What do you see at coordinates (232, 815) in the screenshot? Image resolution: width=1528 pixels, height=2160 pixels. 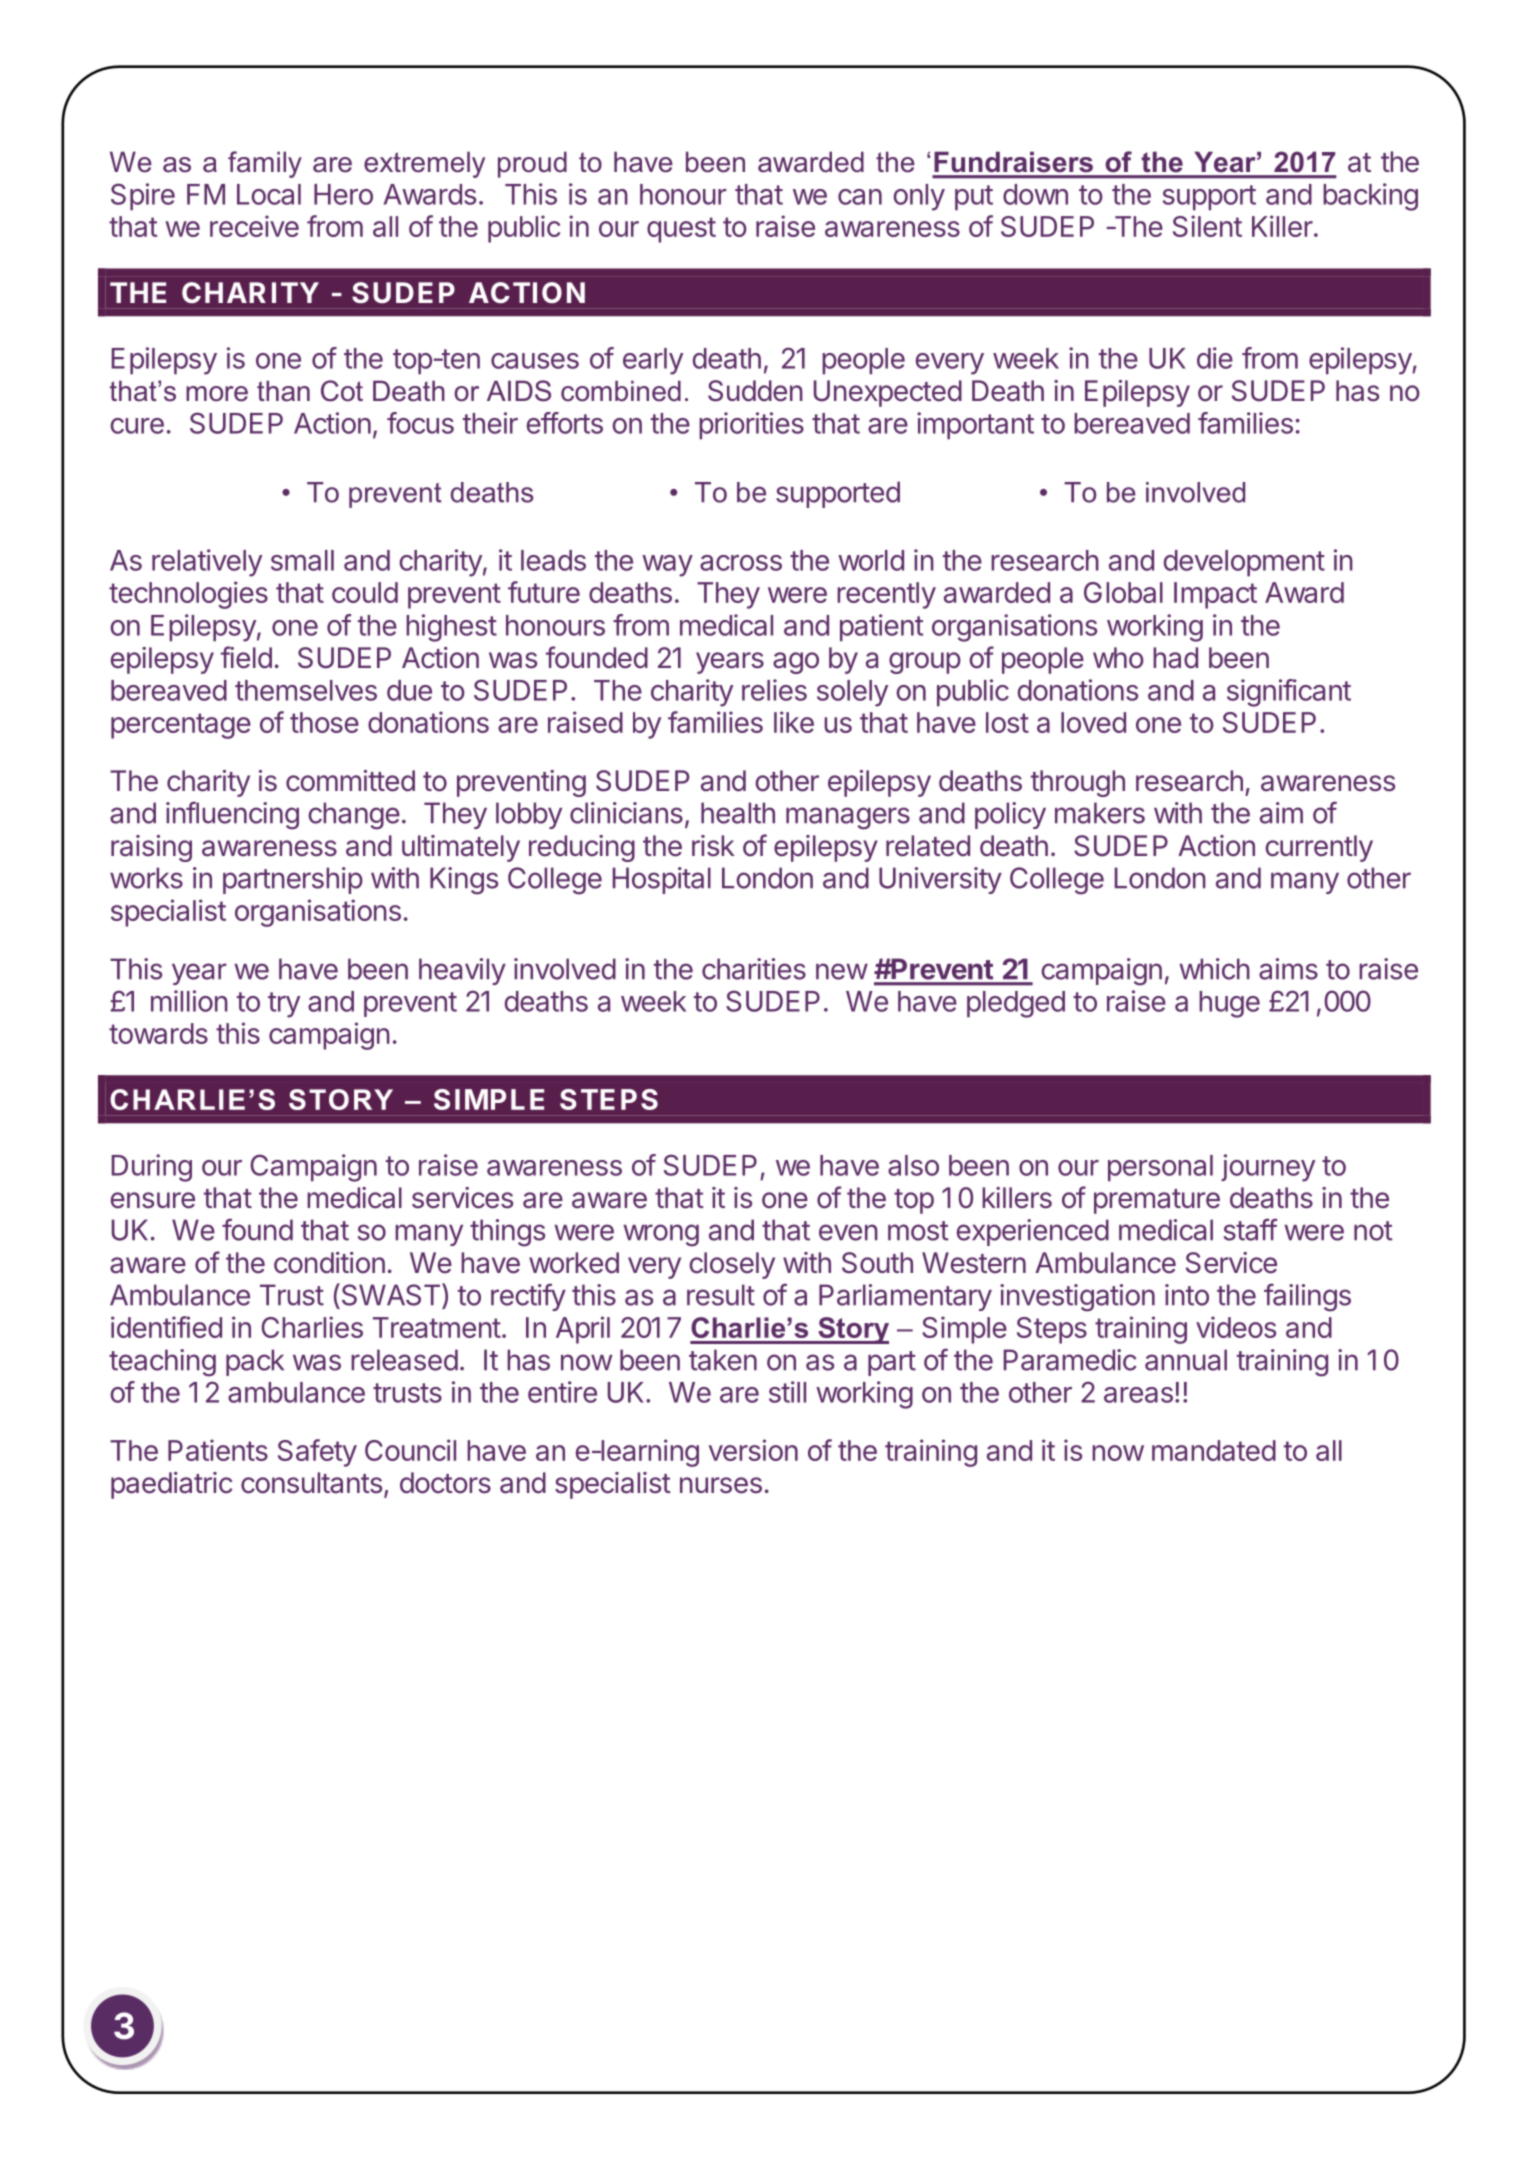 I see `influencing` at bounding box center [232, 815].
